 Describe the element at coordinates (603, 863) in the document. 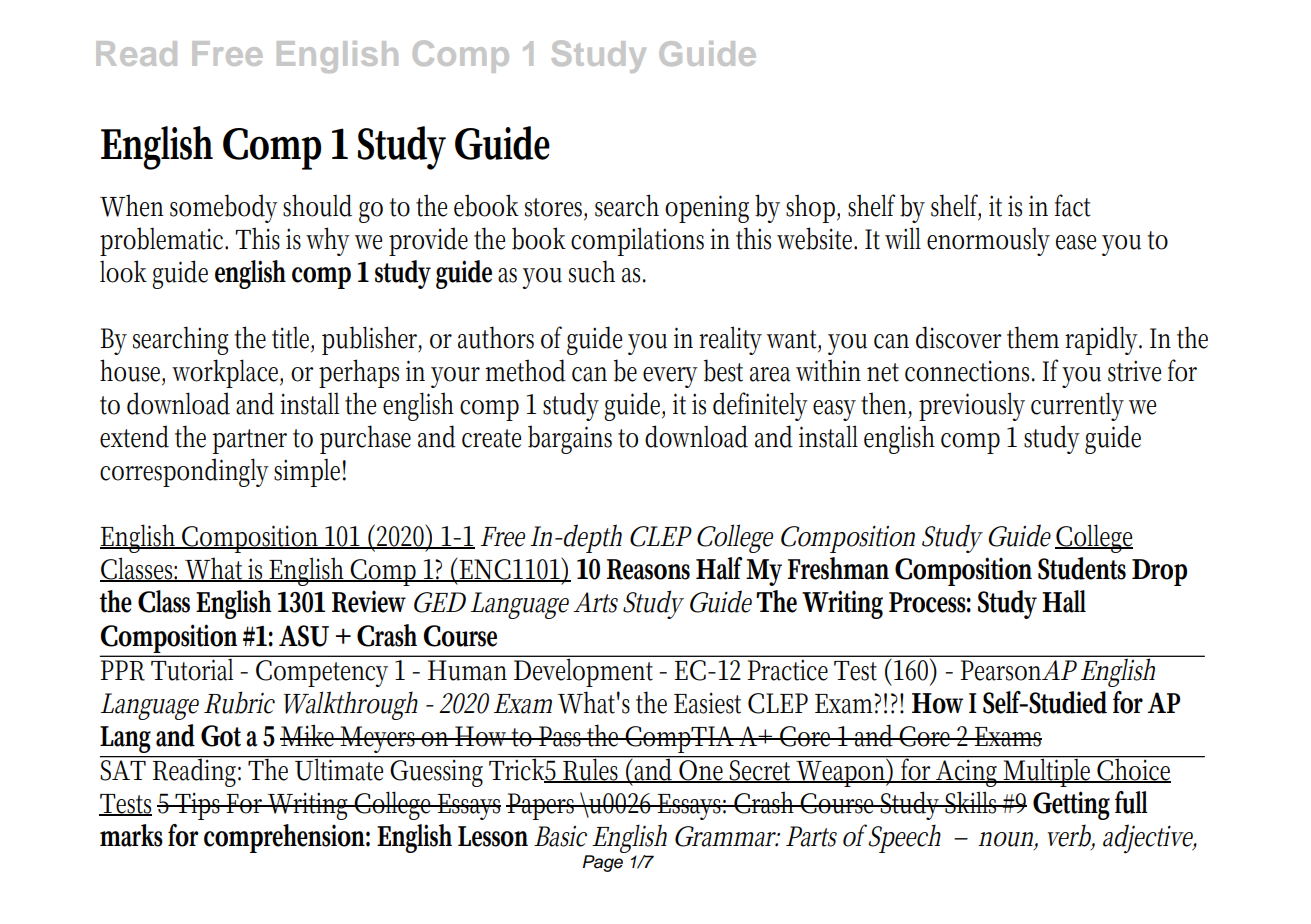

I see `Page` at that location.
